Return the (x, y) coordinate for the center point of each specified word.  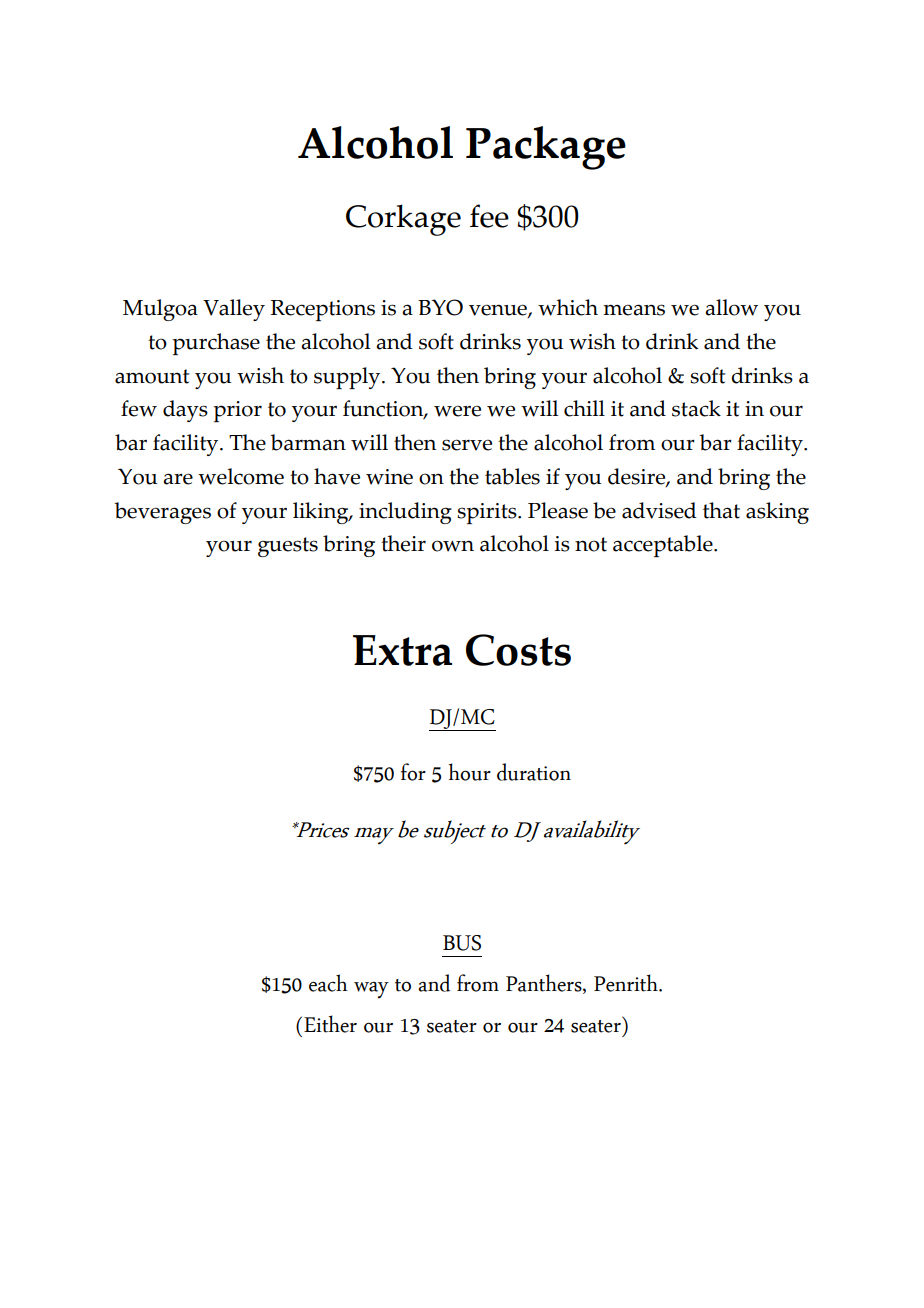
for (413, 772)
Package (546, 148)
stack (696, 408)
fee (489, 216)
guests (288, 547)
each (328, 983)
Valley (234, 310)
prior (238, 411)
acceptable (664, 546)
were (457, 411)
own (453, 546)
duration (534, 772)
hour (470, 772)
